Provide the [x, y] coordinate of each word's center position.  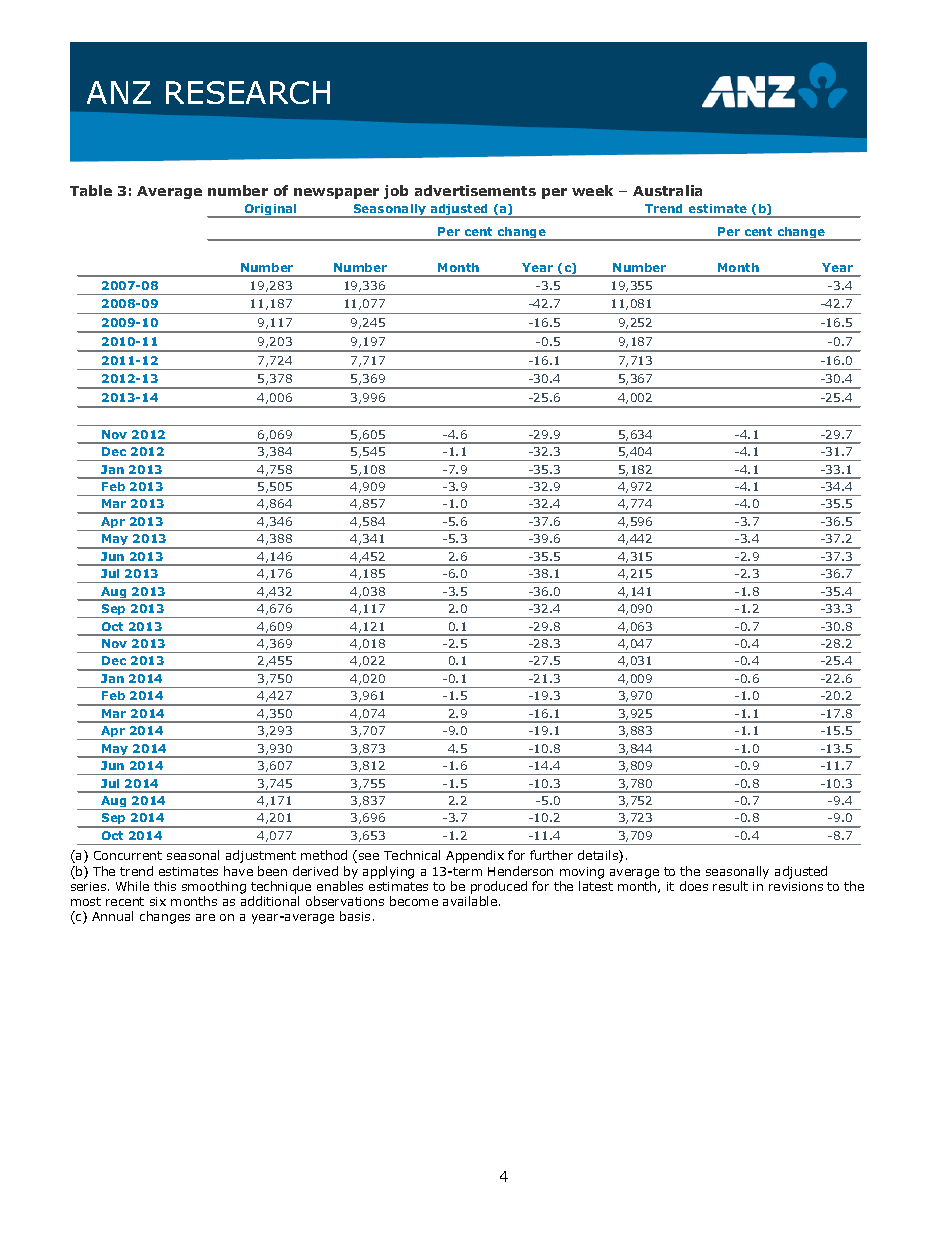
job [396, 192]
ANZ [119, 92]
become [414, 901]
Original [270, 211]
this [165, 886]
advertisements [475, 190]
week [592, 190]
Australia [667, 190]
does [694, 886]
